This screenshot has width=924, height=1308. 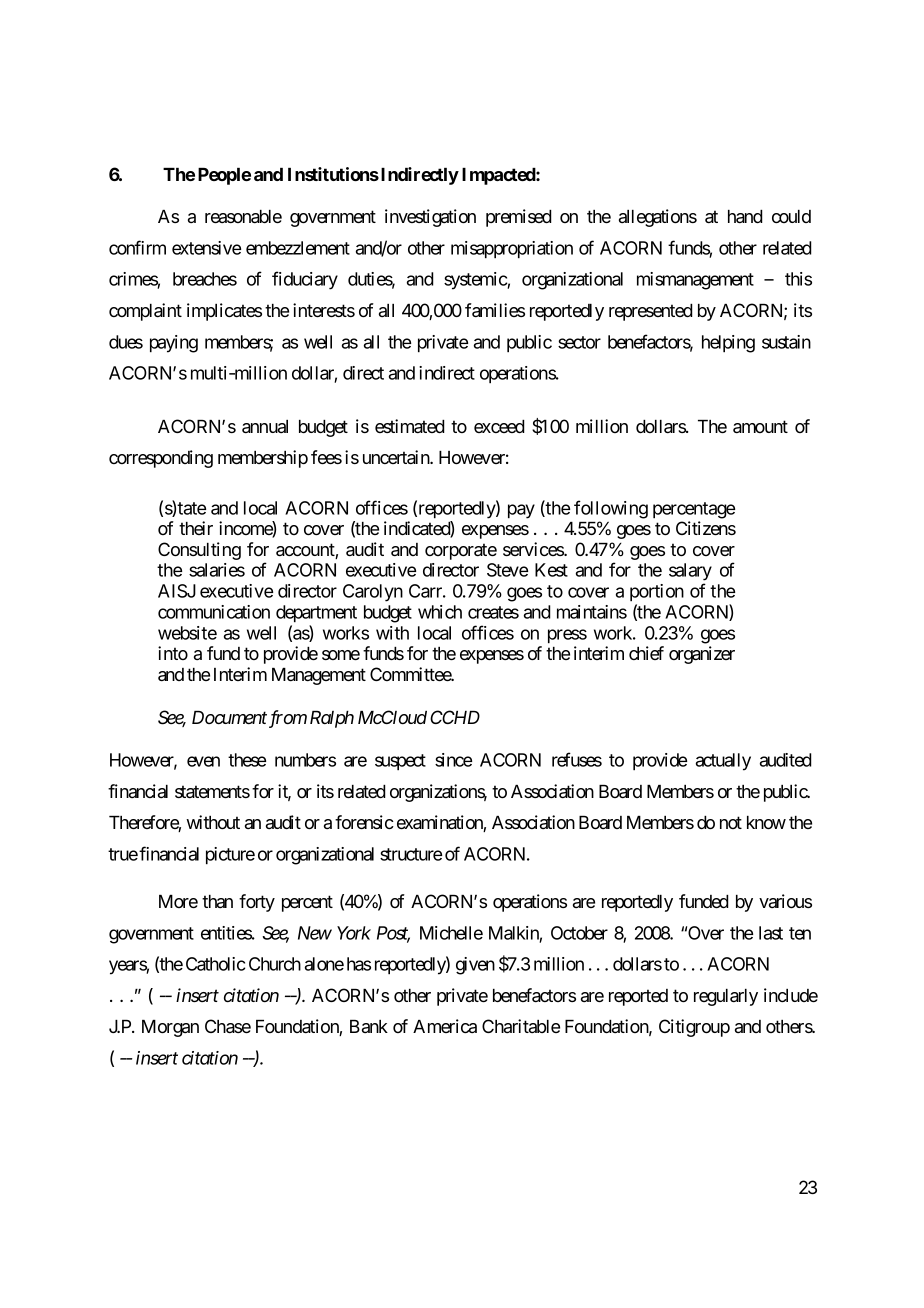 What do you see at coordinates (206, 248) in the screenshot?
I see `extensive` at bounding box center [206, 248].
